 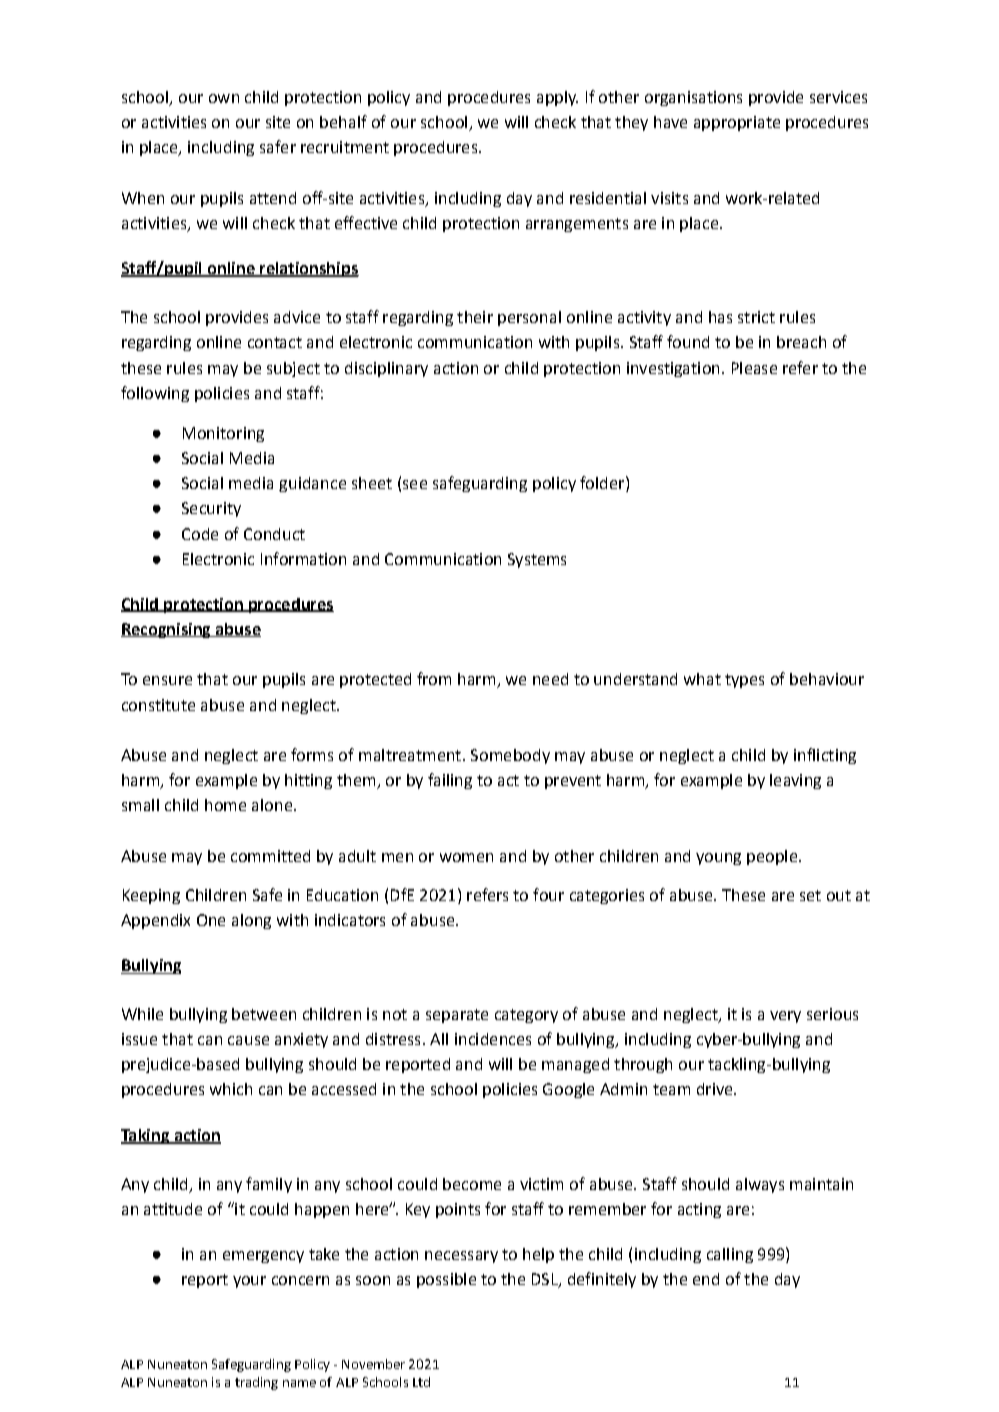 I want to click on very, so click(x=785, y=1017).
